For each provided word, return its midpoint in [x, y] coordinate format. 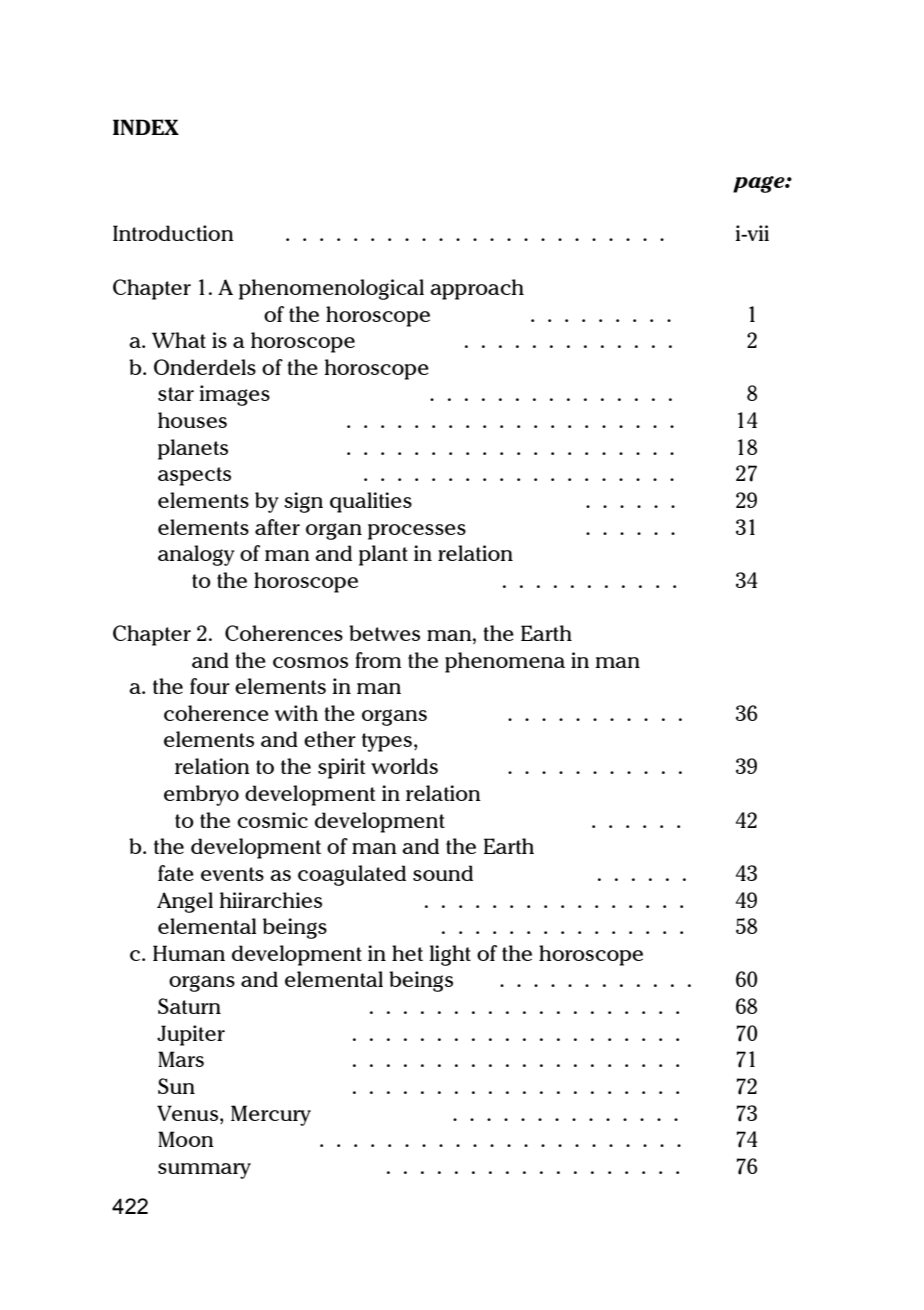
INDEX [146, 127]
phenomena [505, 662]
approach [477, 289]
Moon [186, 1139]
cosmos [310, 662]
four [210, 686]
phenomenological [331, 289]
